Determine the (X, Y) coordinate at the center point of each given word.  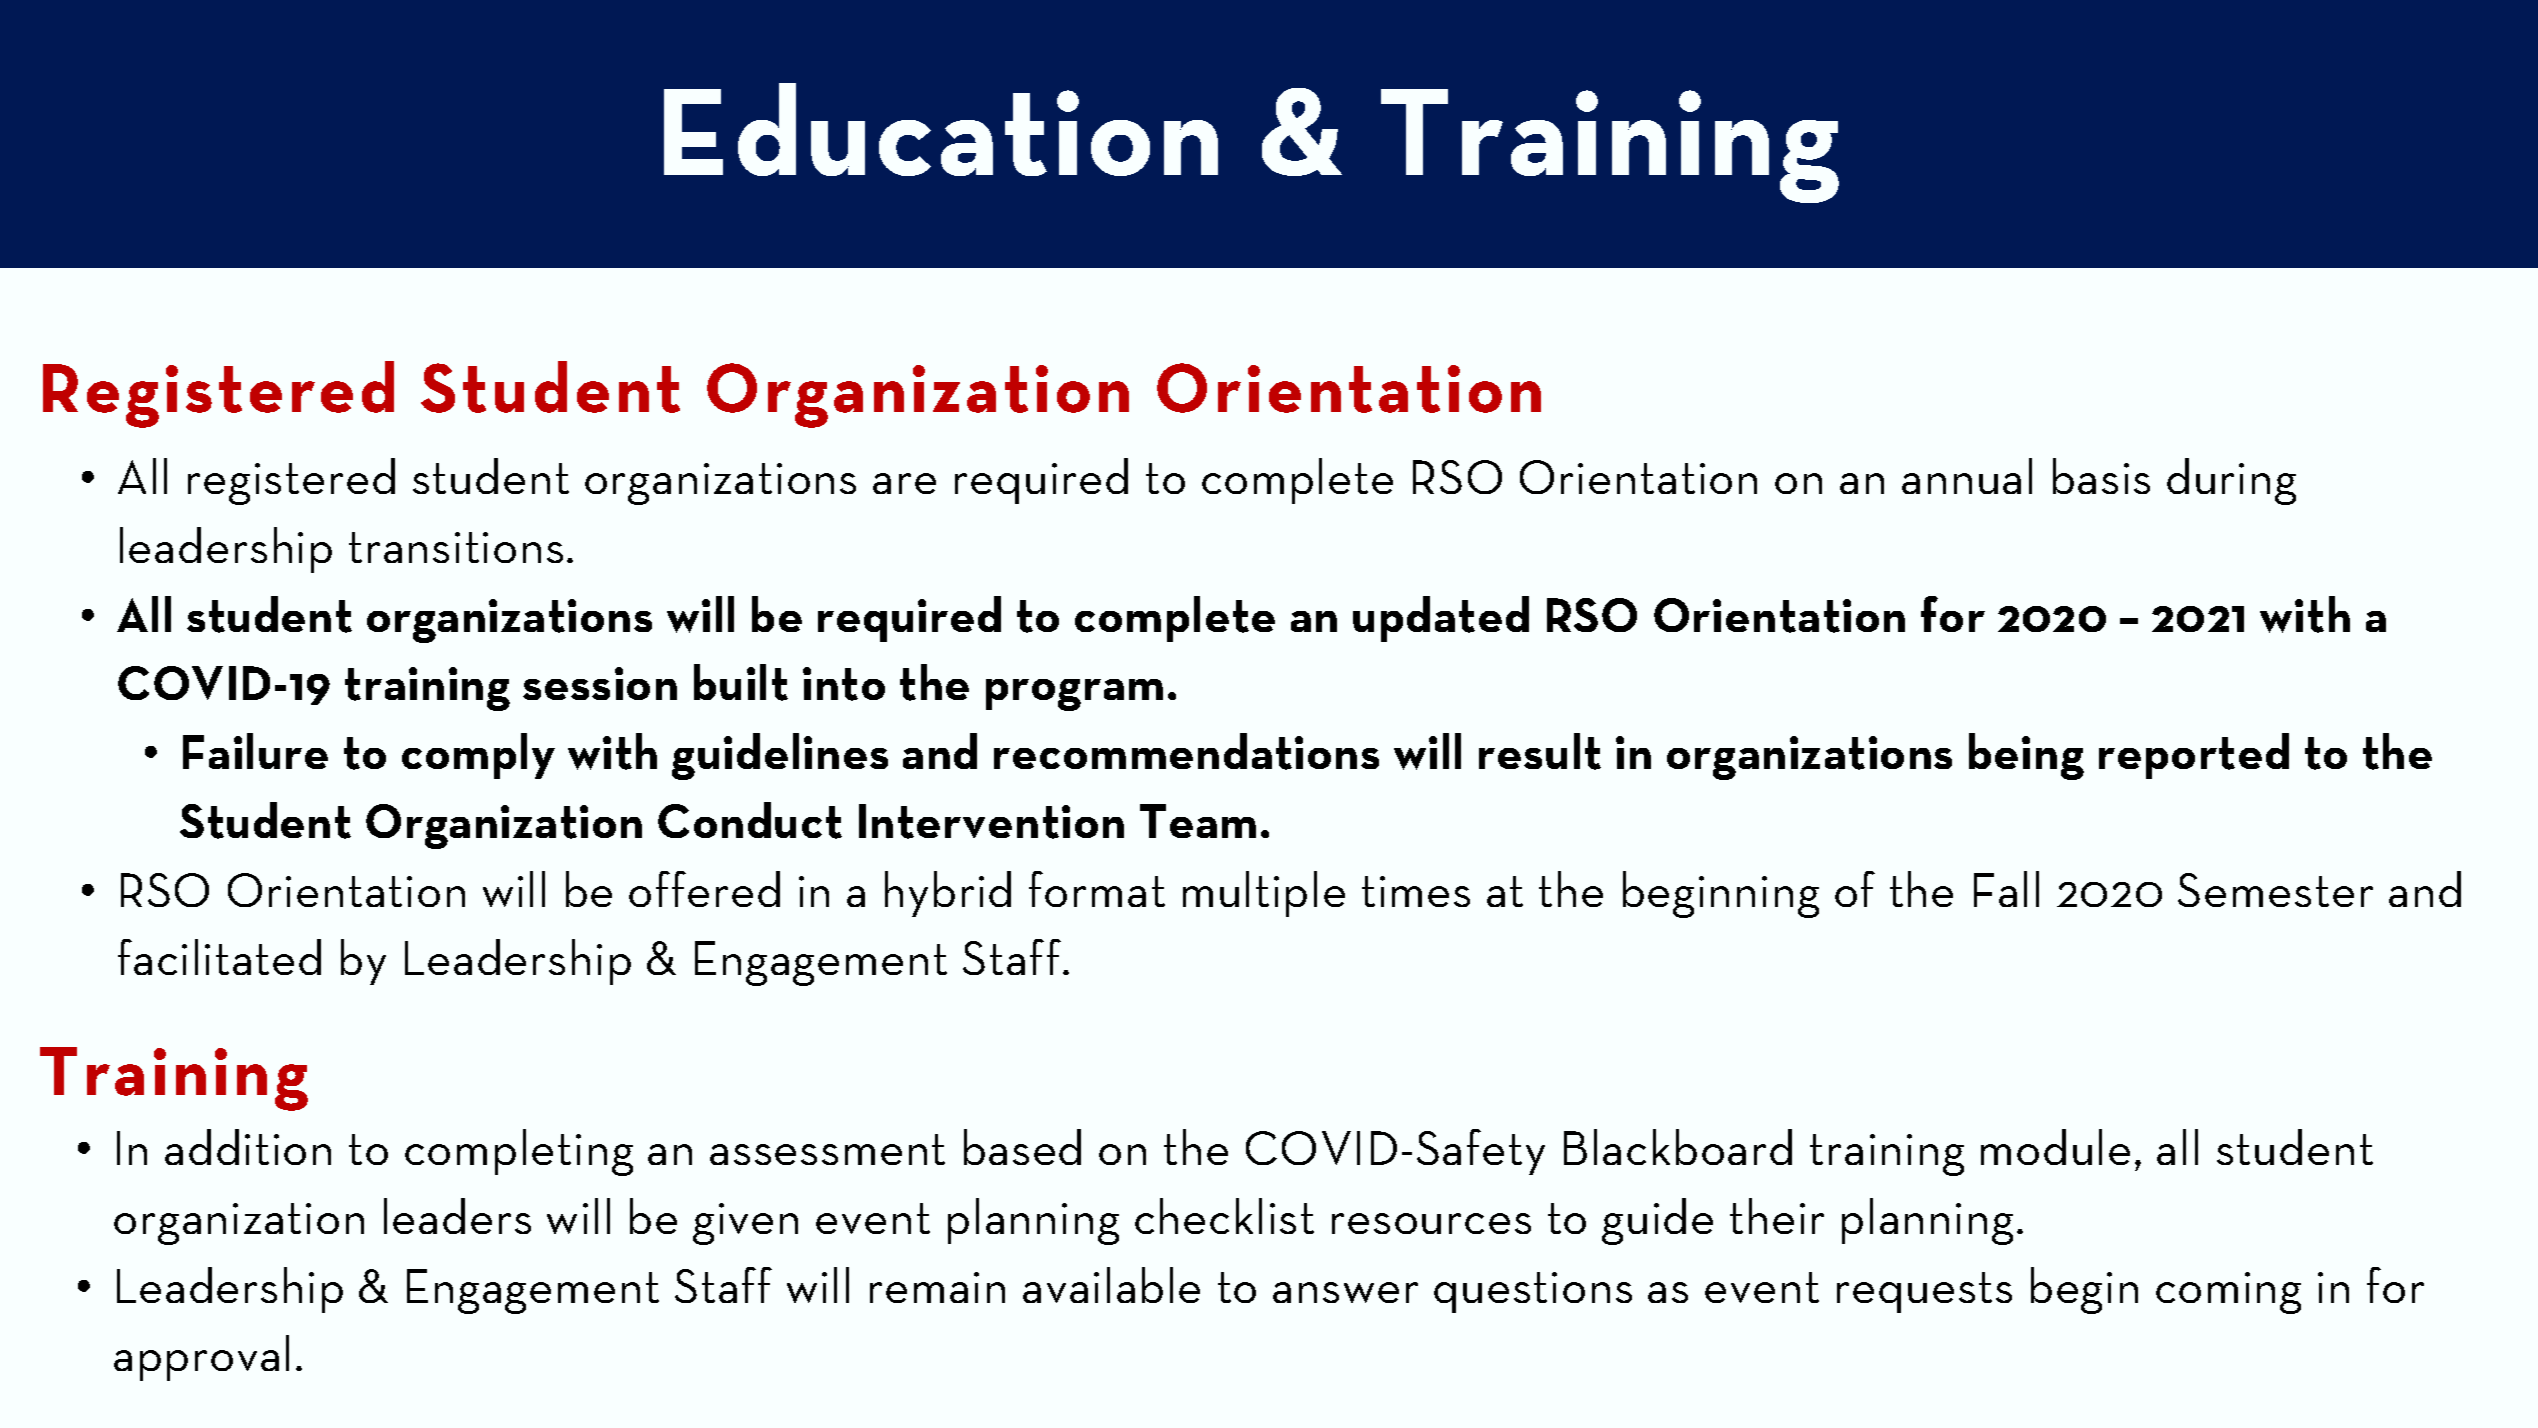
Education (941, 129)
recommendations (1186, 751)
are (904, 483)
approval (201, 1358)
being (2026, 756)
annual (1967, 476)
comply (478, 756)
